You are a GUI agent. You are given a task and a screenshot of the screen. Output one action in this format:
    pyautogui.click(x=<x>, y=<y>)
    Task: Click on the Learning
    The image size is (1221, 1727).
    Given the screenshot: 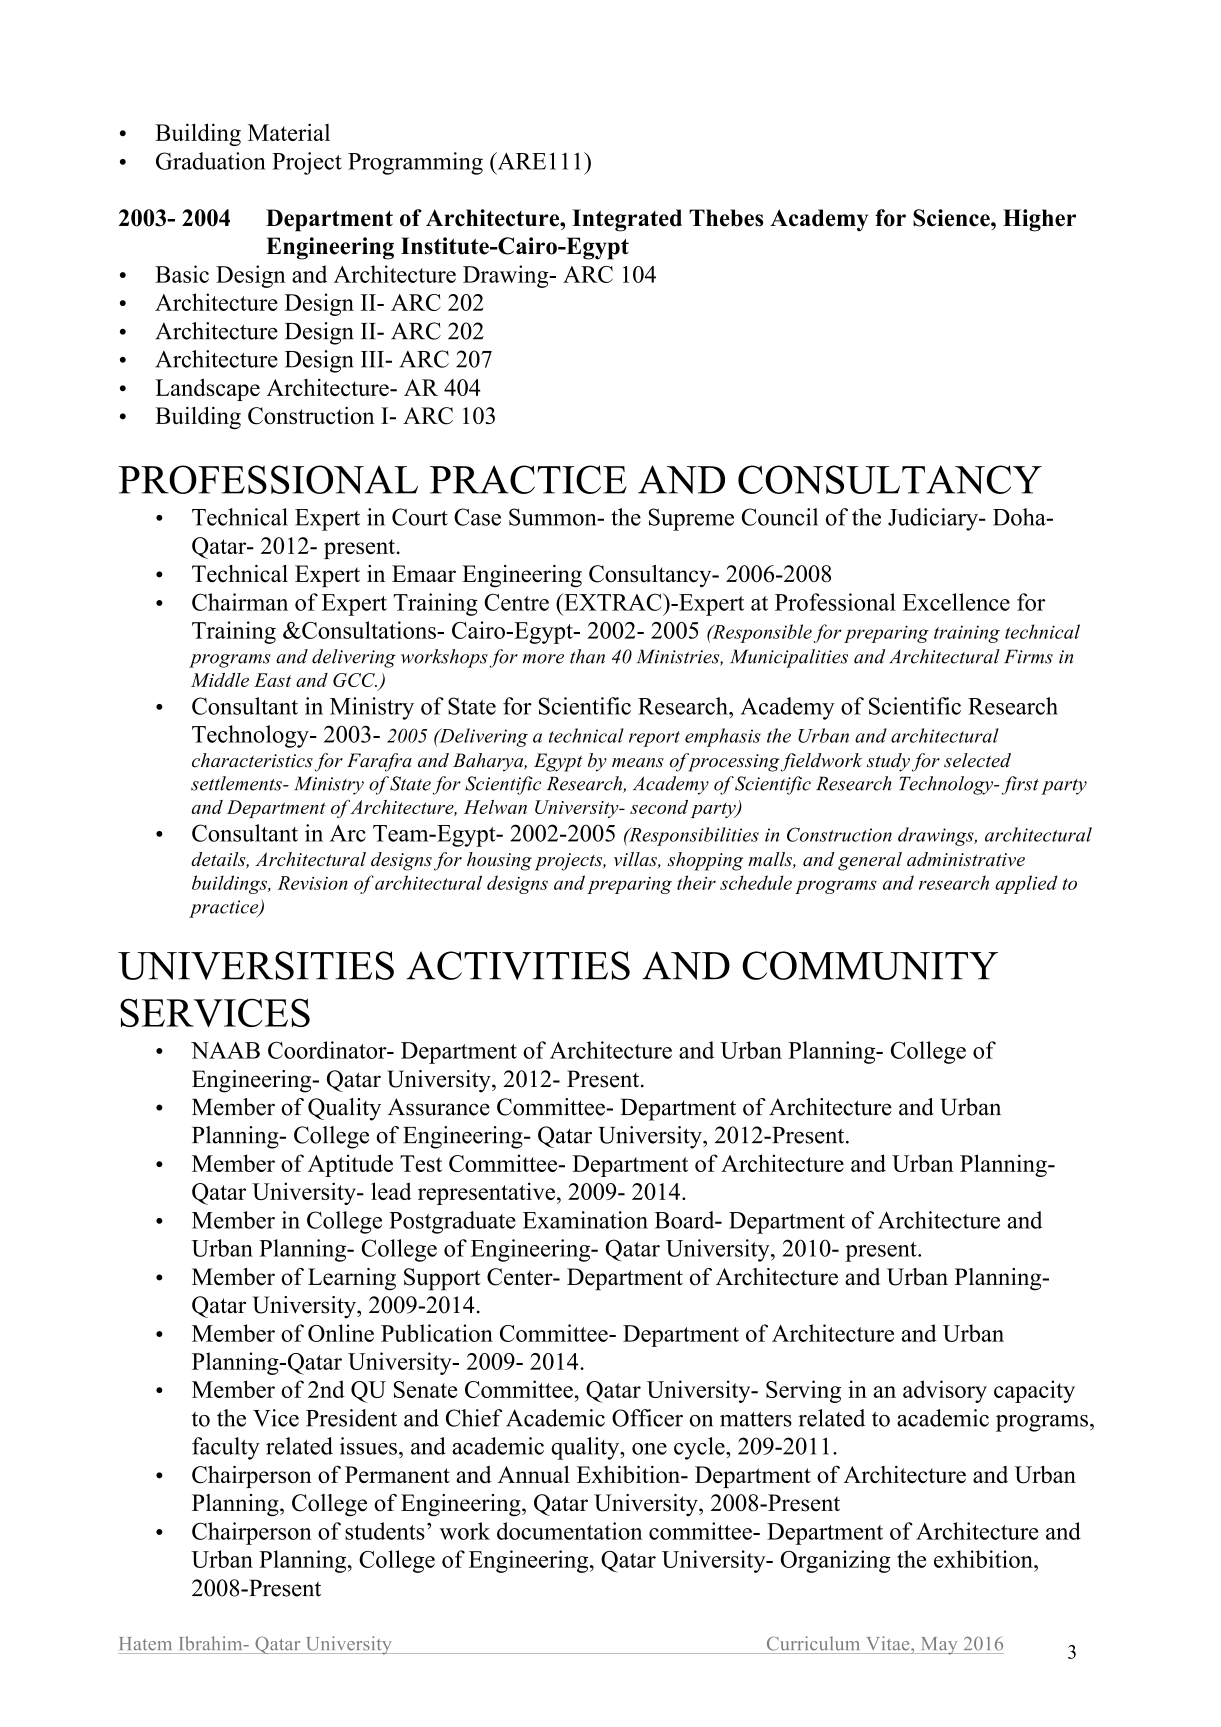 What is the action you would take?
    pyautogui.click(x=352, y=1279)
